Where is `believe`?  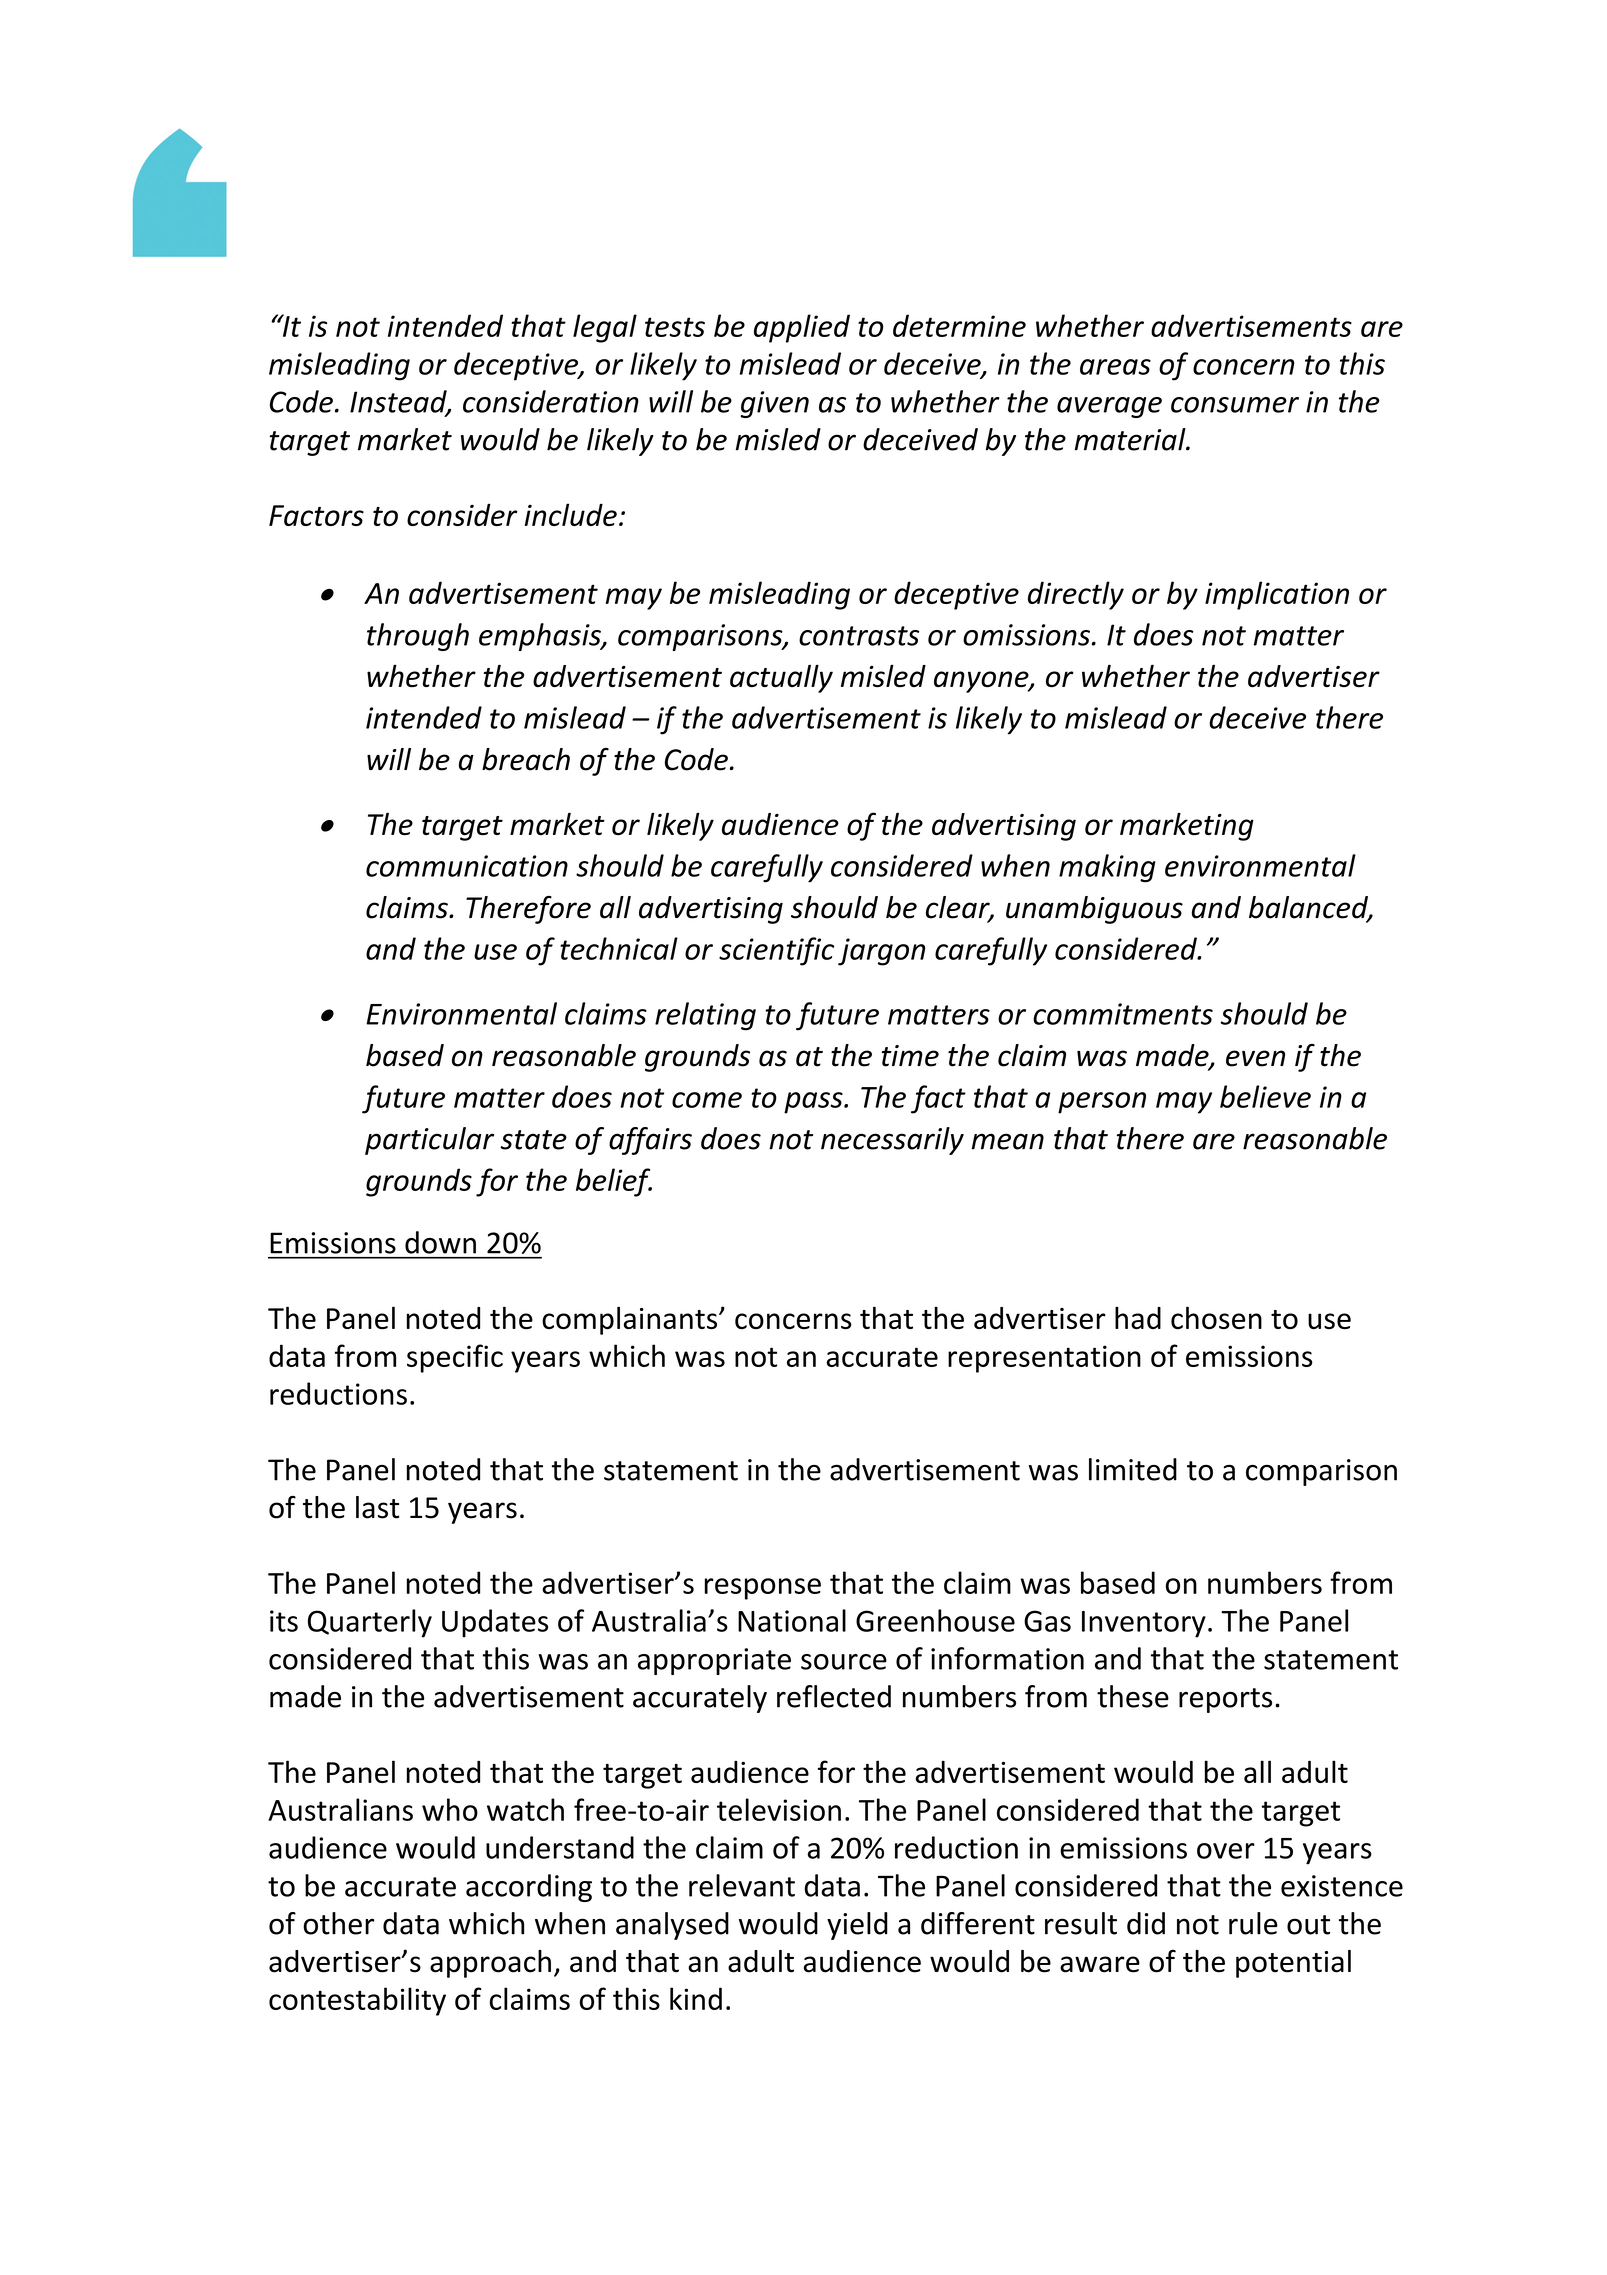 believe is located at coordinates (1265, 1096).
